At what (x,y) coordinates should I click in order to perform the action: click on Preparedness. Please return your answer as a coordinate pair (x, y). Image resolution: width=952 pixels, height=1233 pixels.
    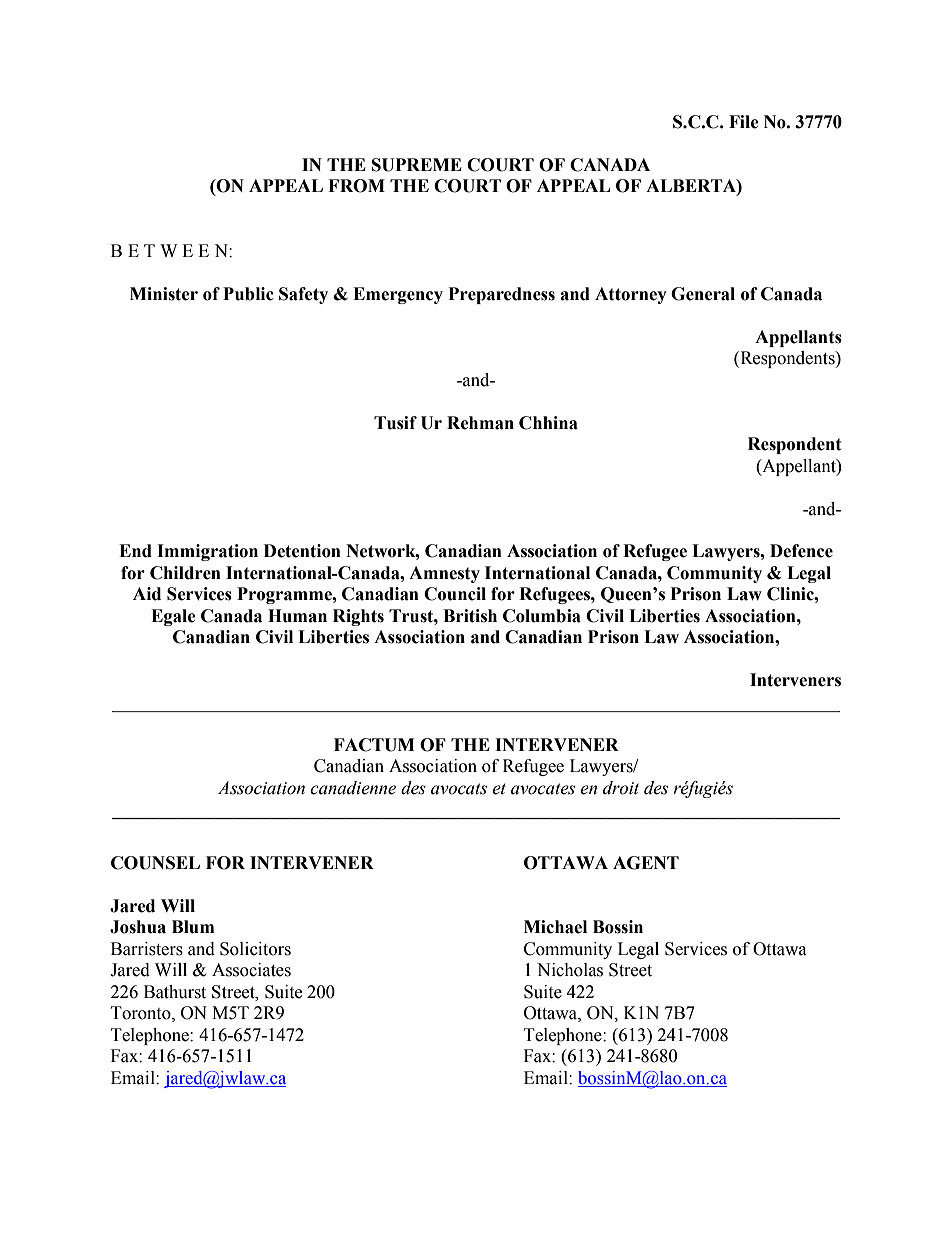
    Looking at the image, I should click on (502, 295).
